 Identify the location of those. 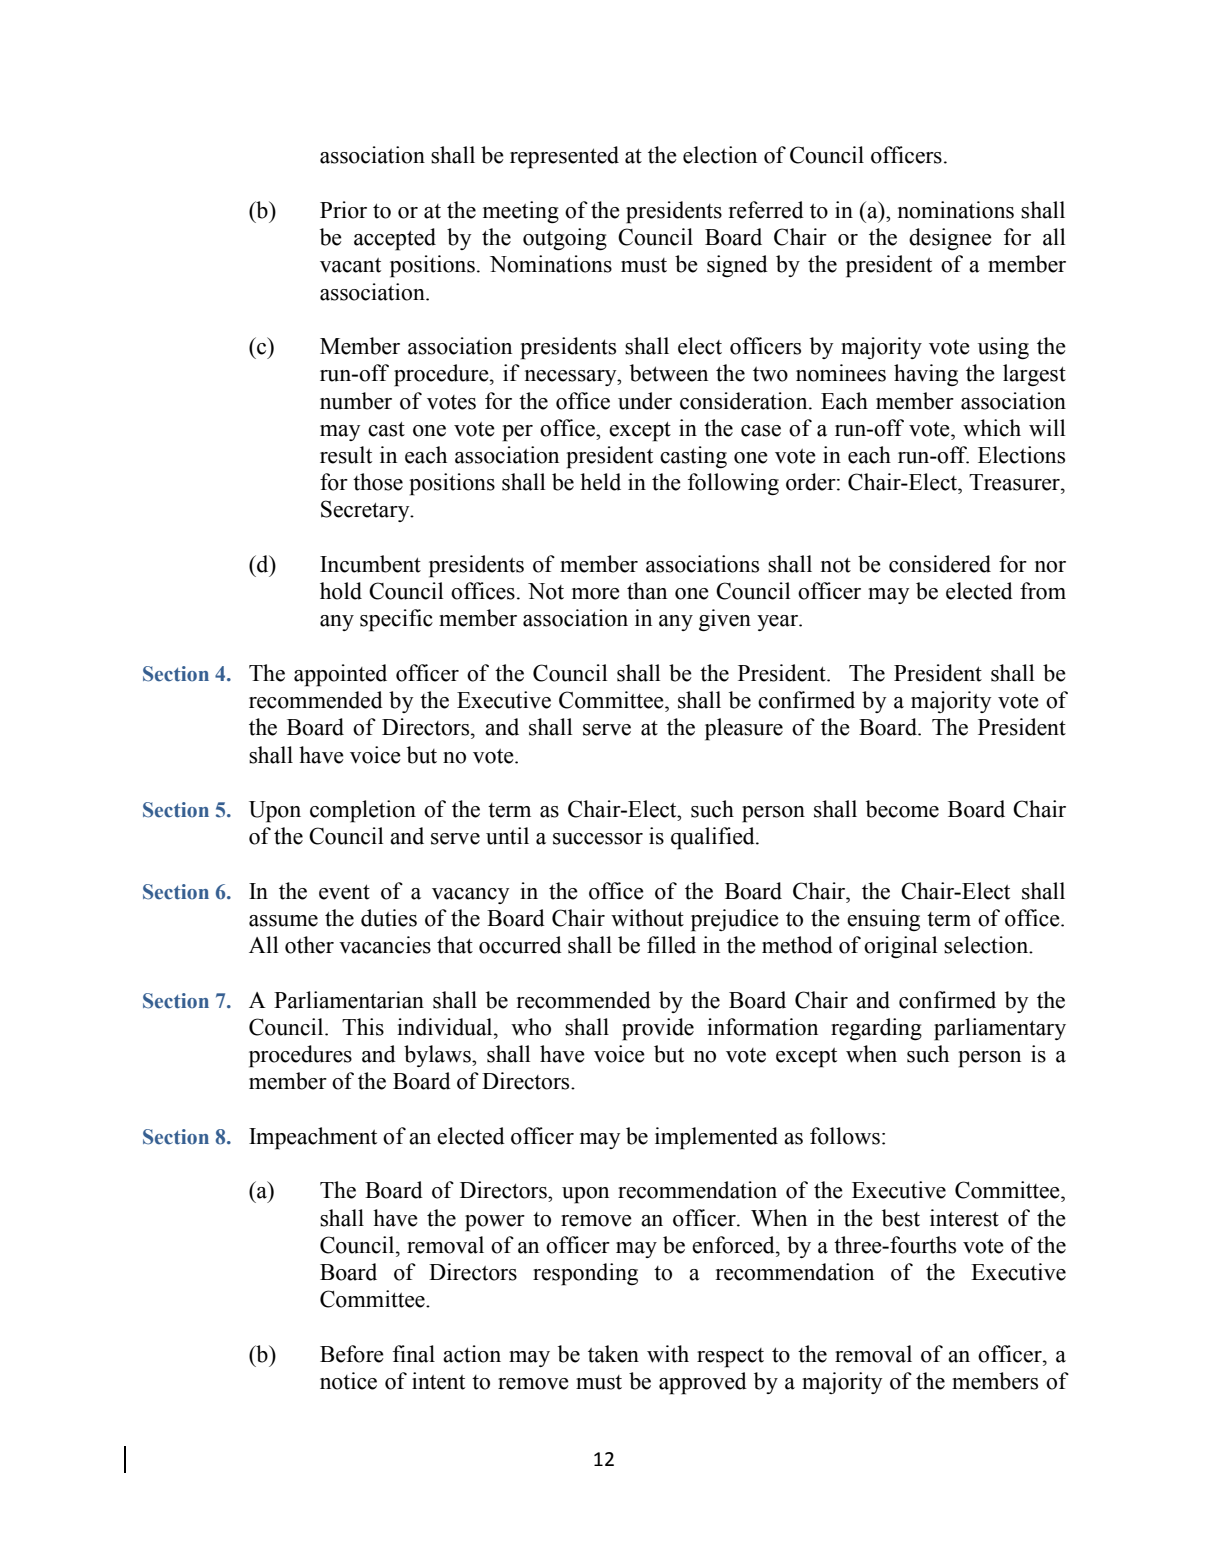
(378, 482).
